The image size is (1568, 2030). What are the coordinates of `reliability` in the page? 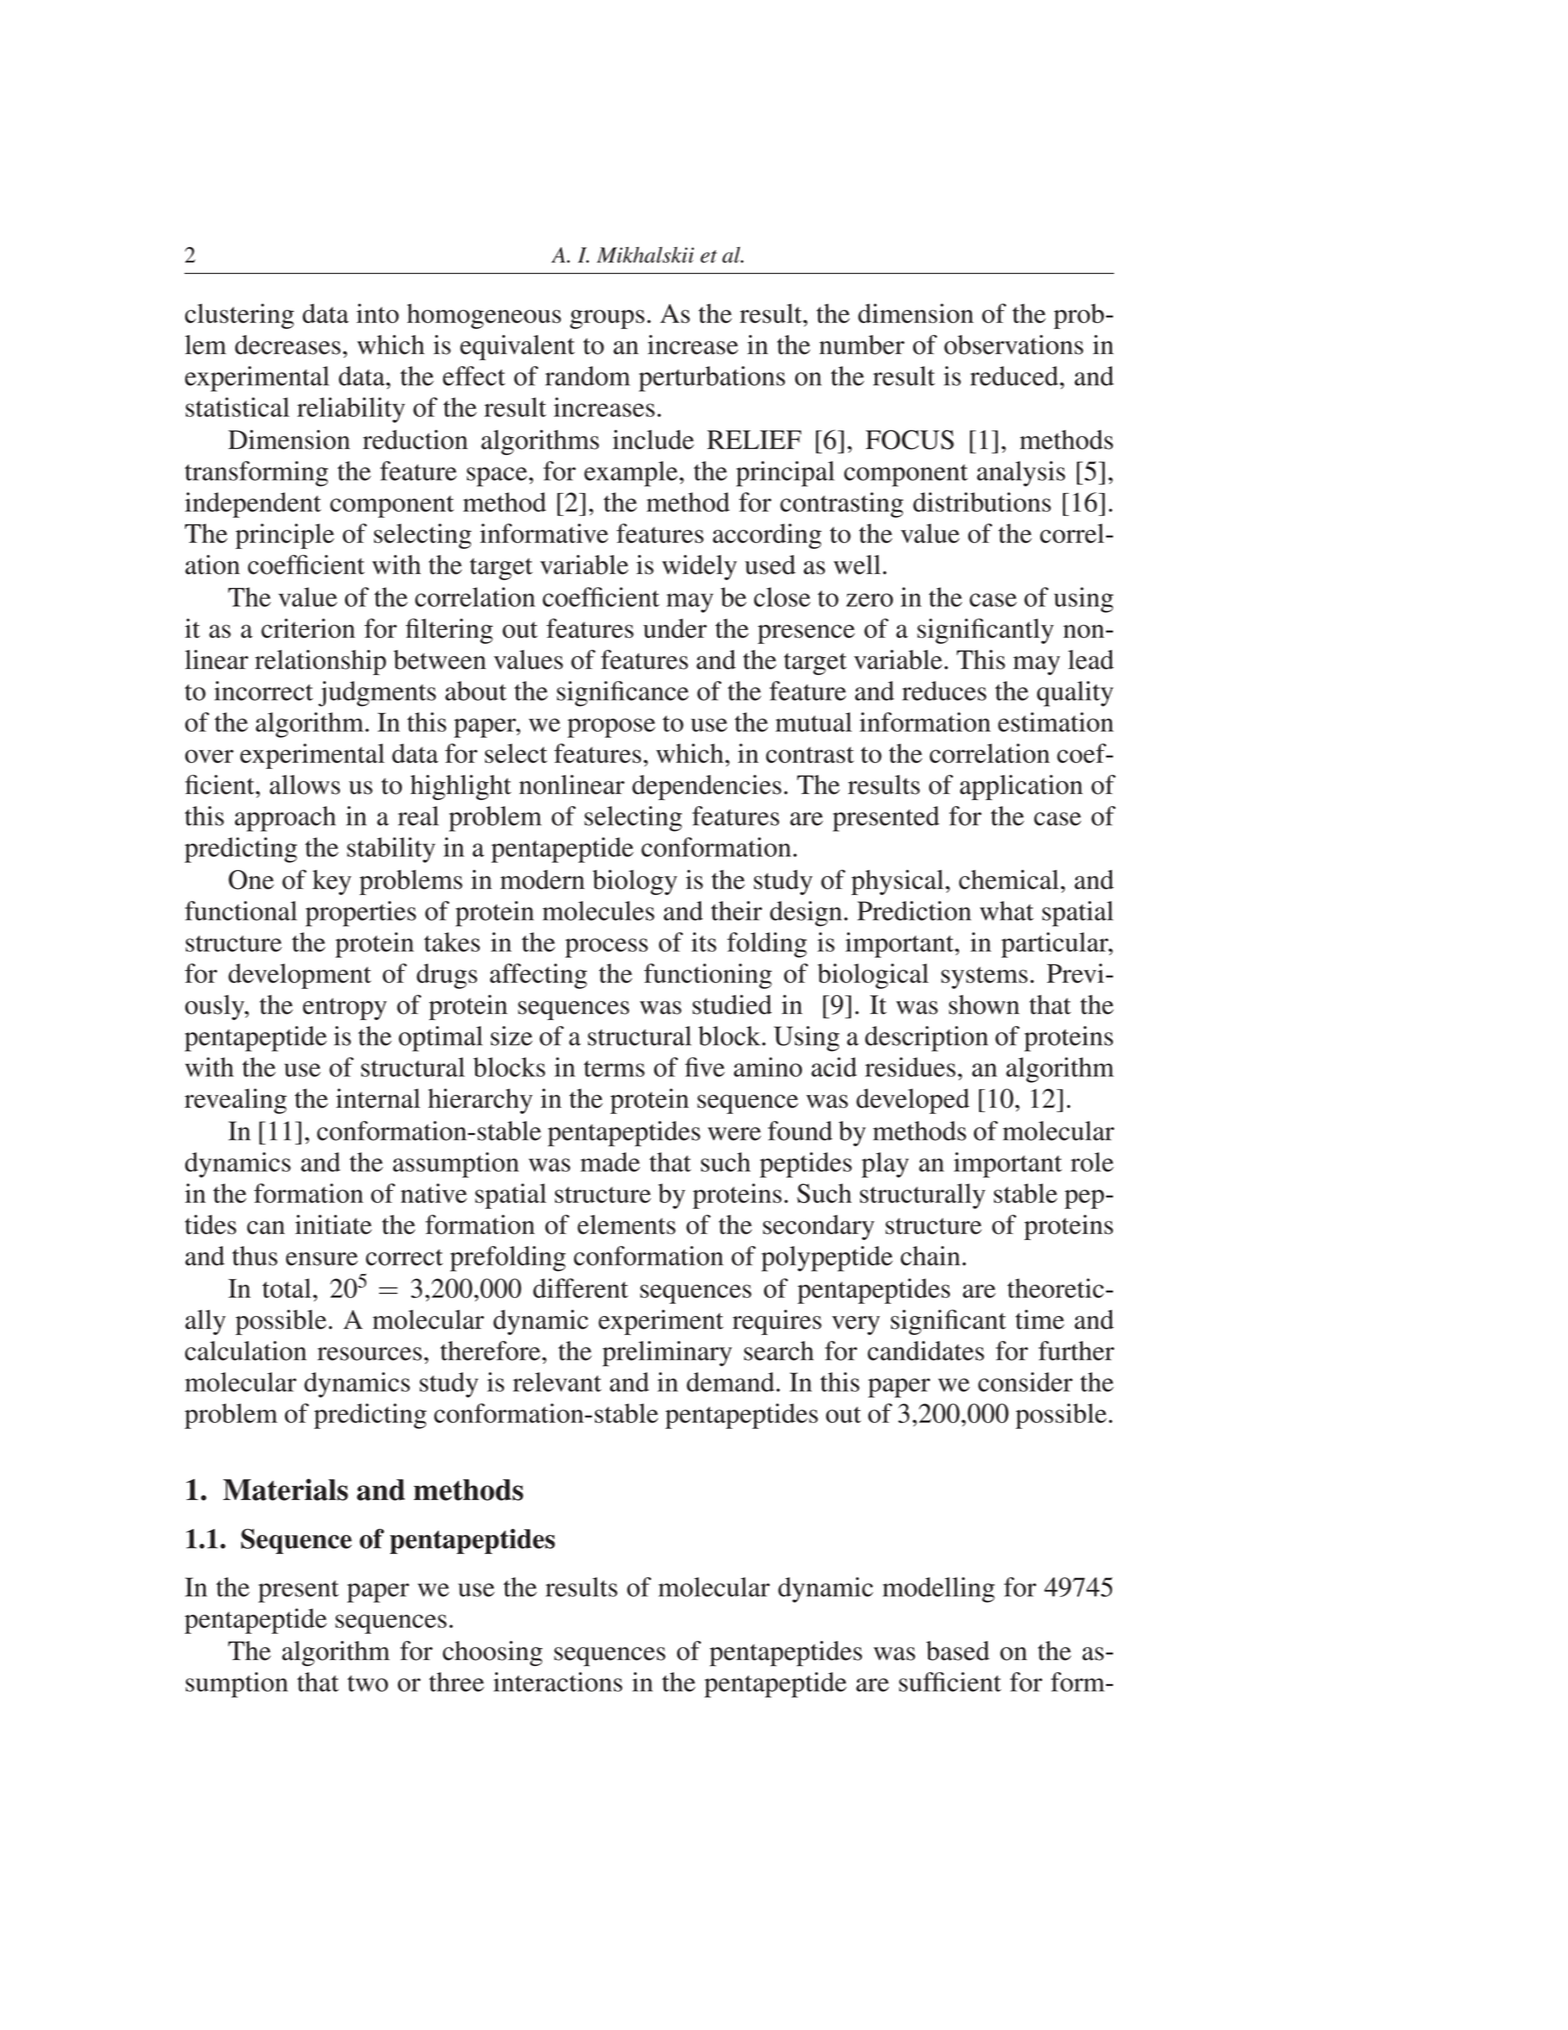 It's located at (351, 410).
